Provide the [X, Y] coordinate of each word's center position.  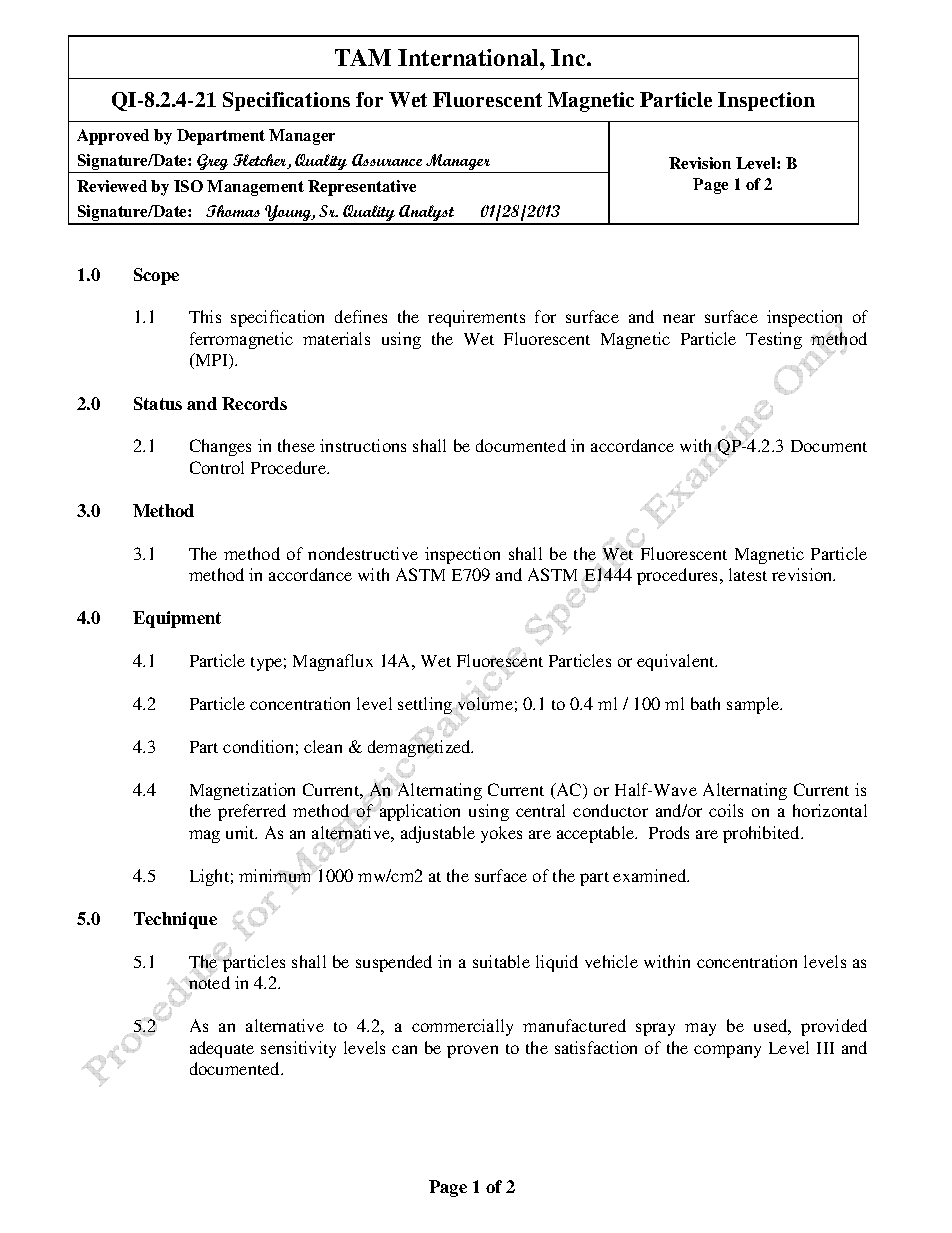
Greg [213, 163]
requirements [476, 318]
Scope [156, 276]
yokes [501, 834]
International [469, 57]
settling [426, 705]
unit [241, 832]
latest [748, 574]
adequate [222, 1049]
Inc [569, 57]
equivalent [677, 662]
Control [217, 467]
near [679, 318]
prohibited [763, 834]
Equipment [177, 619]
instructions [363, 445]
